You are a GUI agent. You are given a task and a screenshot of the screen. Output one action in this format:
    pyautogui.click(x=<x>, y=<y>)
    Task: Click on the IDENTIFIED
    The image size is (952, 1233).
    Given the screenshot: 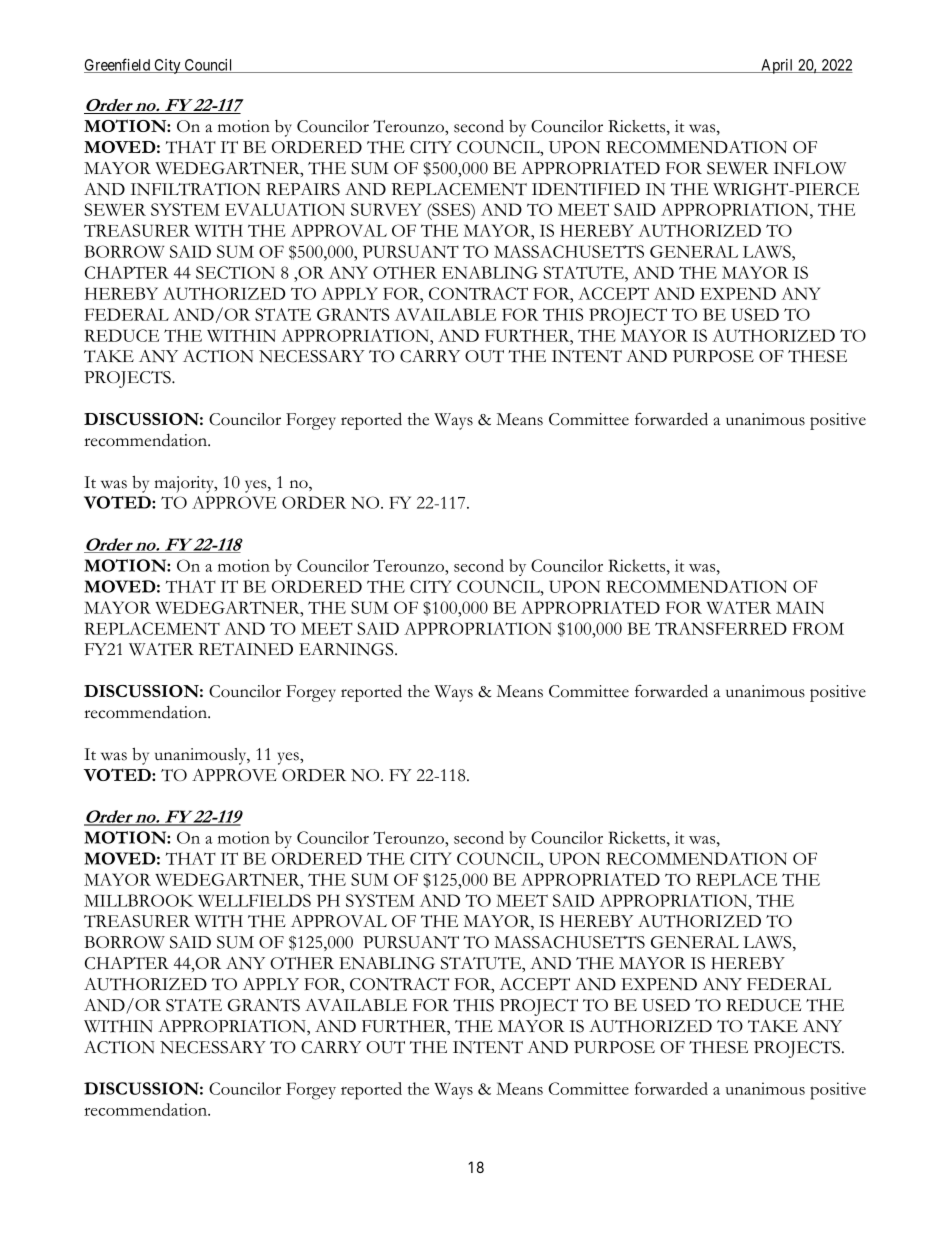 What is the action you would take?
    pyautogui.click(x=586, y=189)
